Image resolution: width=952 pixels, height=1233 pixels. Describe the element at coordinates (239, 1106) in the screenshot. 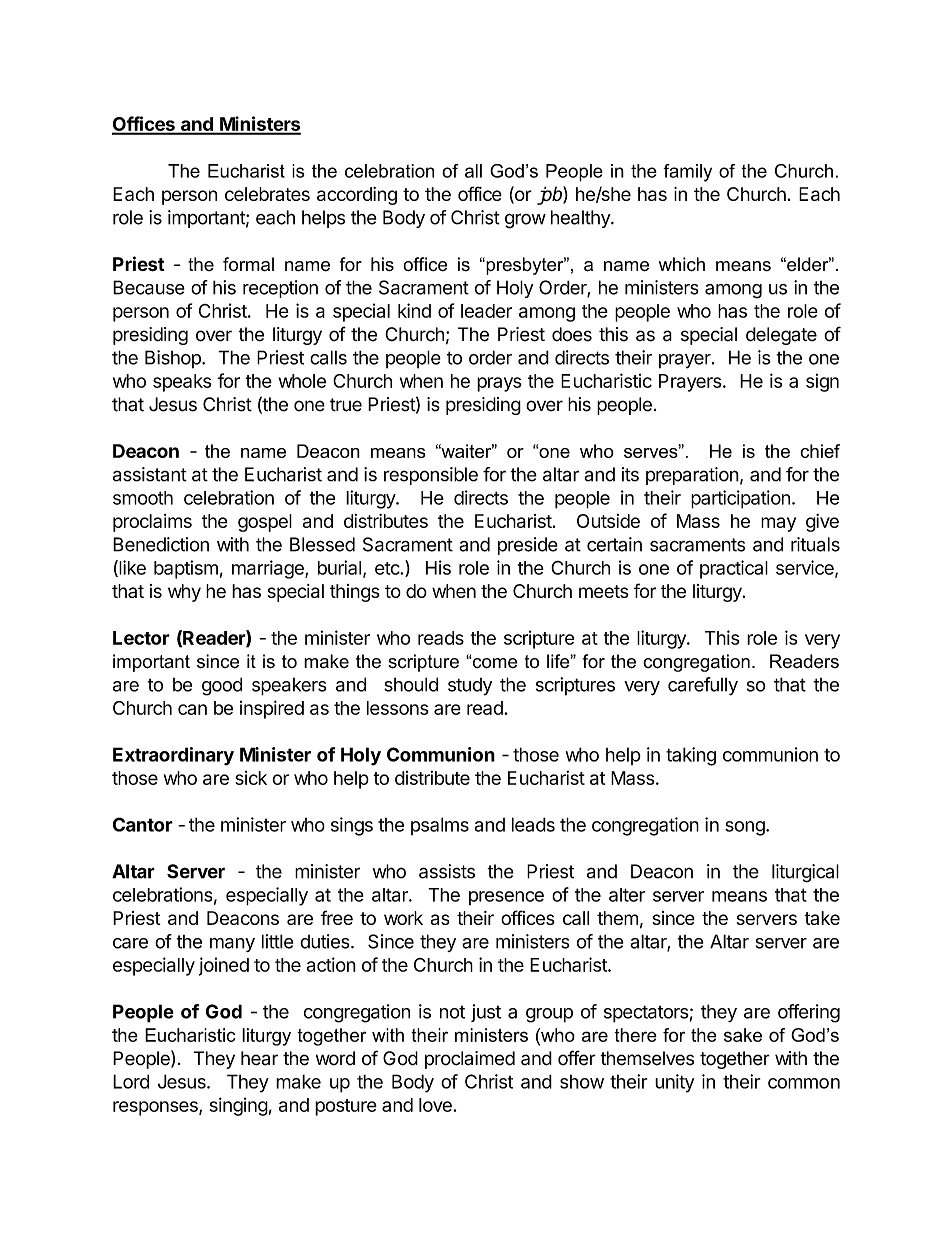

I see `singing` at that location.
